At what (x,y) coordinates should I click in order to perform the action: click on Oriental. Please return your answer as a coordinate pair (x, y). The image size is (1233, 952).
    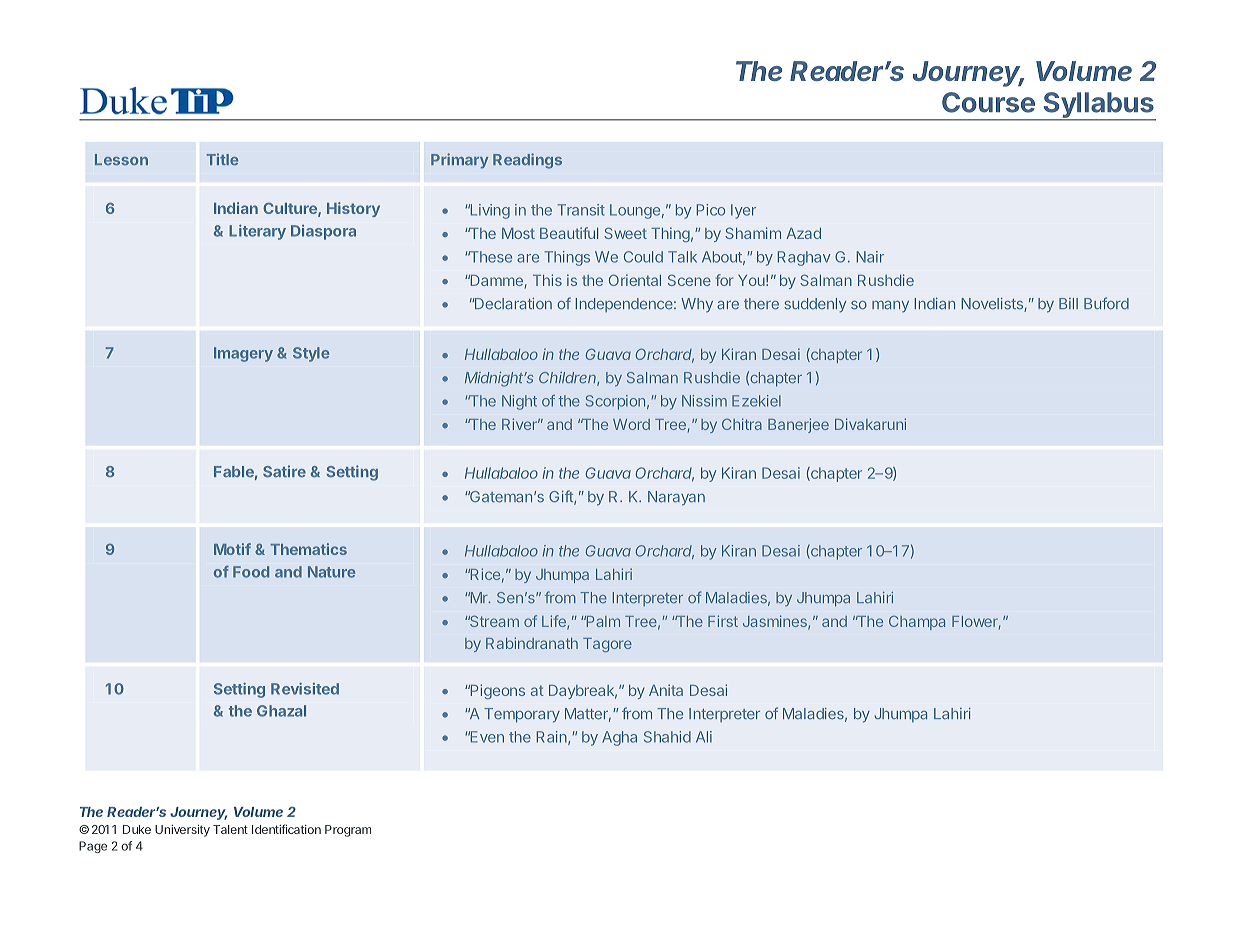
    Looking at the image, I should click on (635, 280).
